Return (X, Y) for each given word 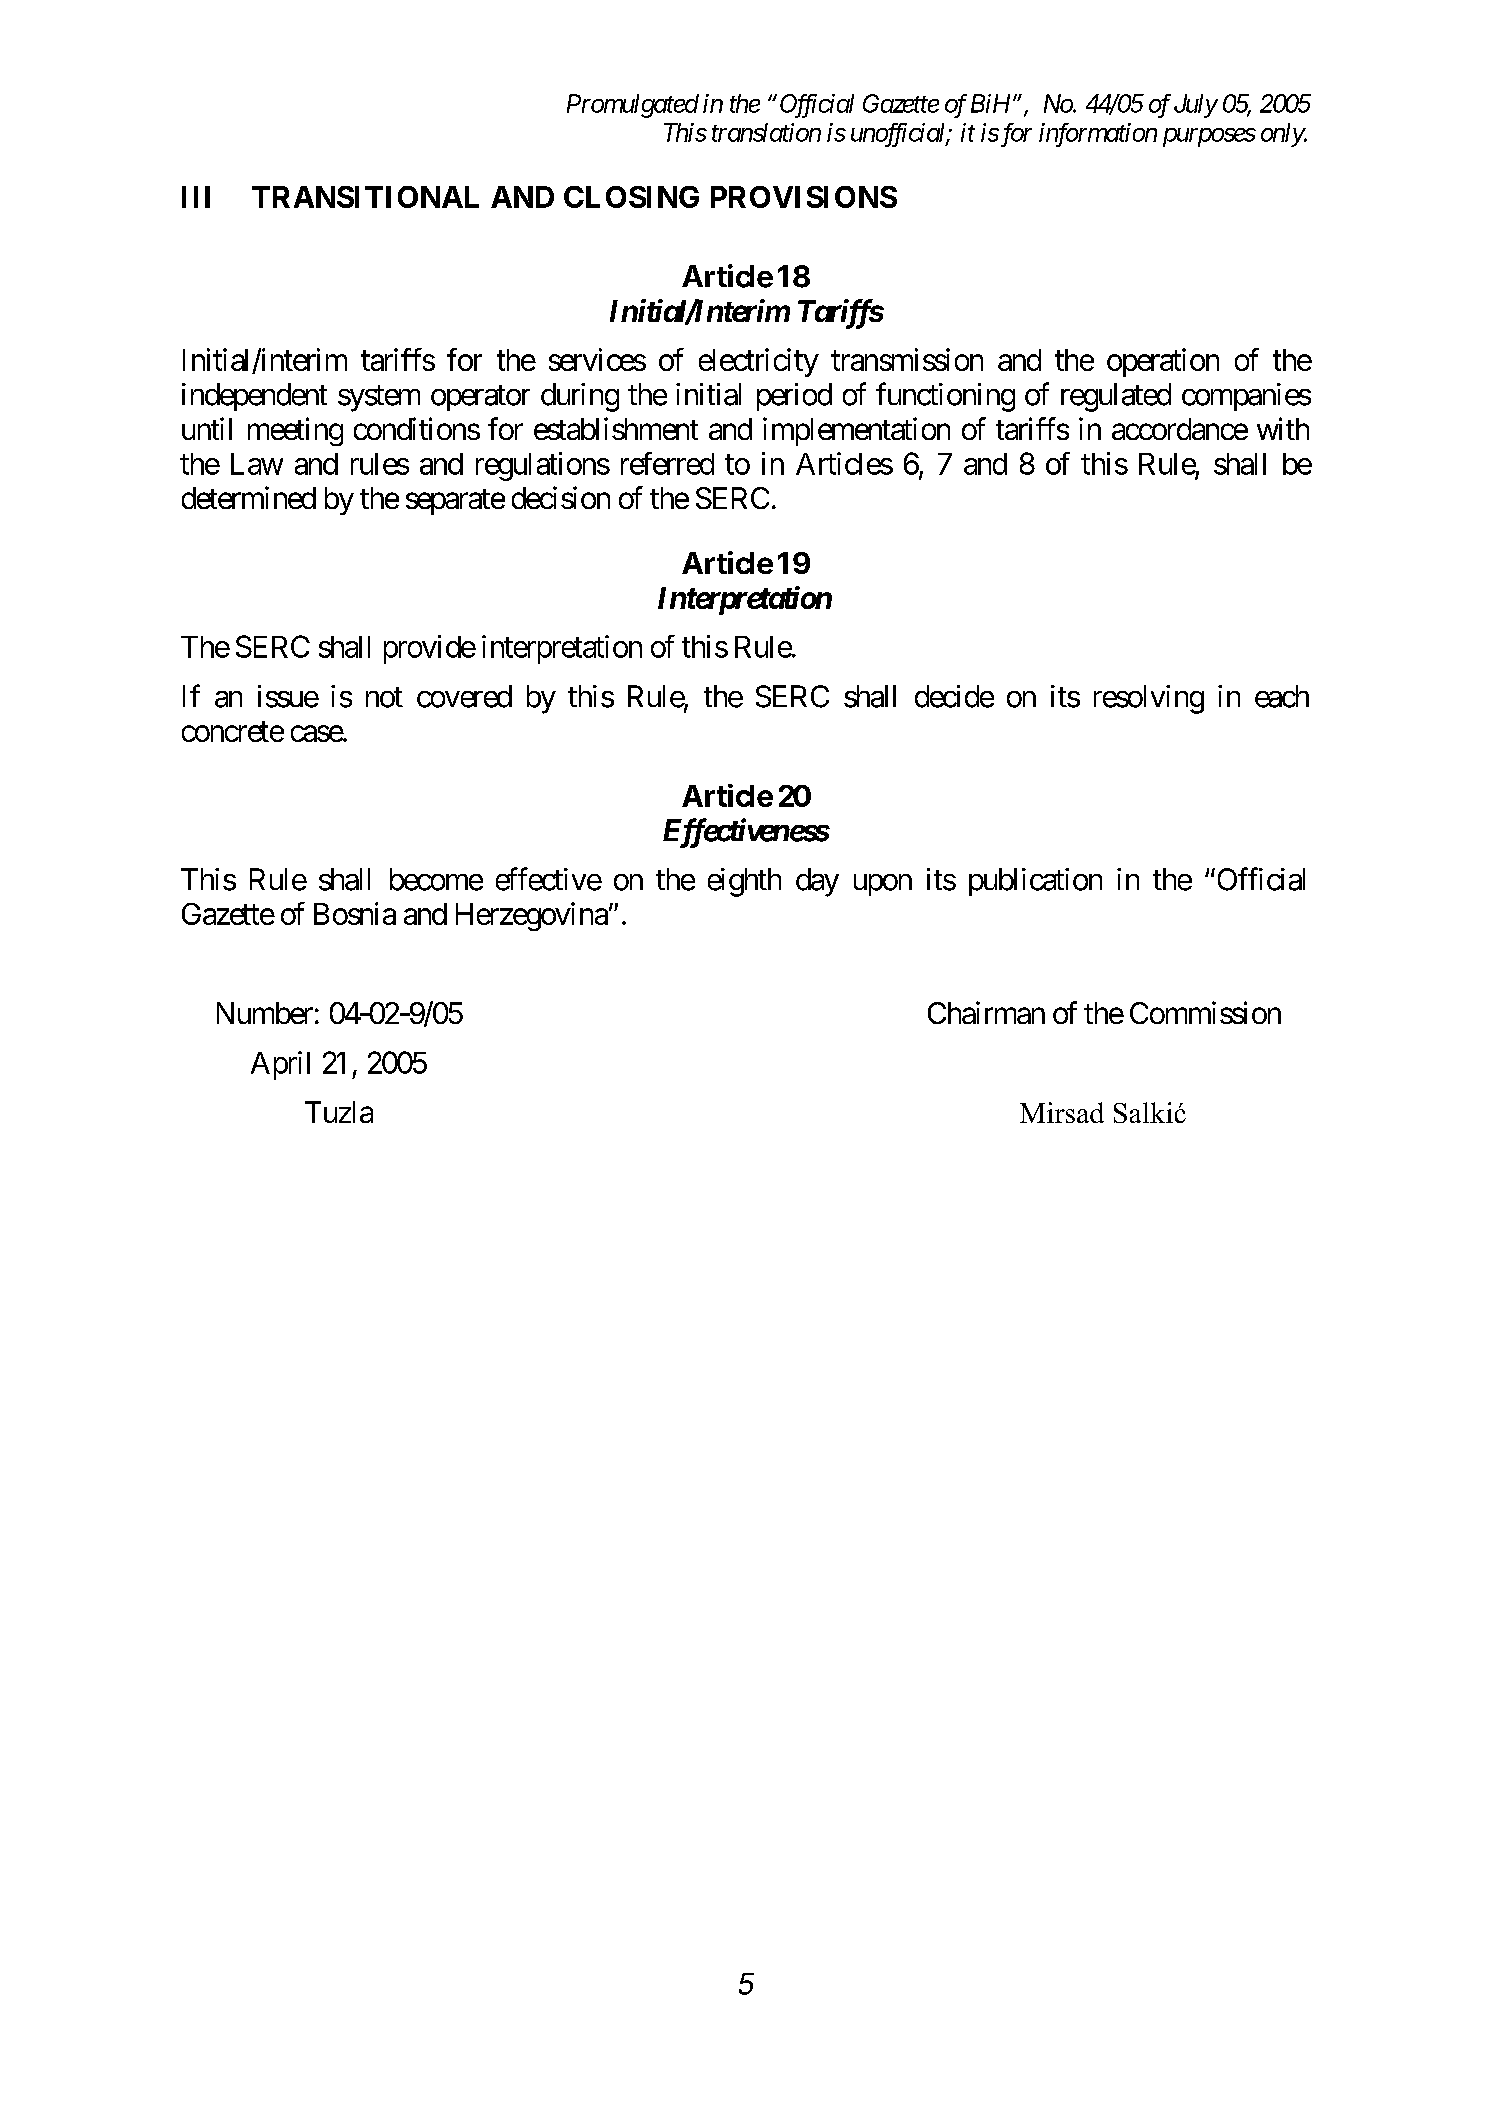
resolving (1149, 699)
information (1098, 135)
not (384, 697)
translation (766, 132)
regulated (1116, 397)
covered (464, 696)
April (280, 1065)
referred (667, 463)
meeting (295, 431)
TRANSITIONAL (365, 197)
